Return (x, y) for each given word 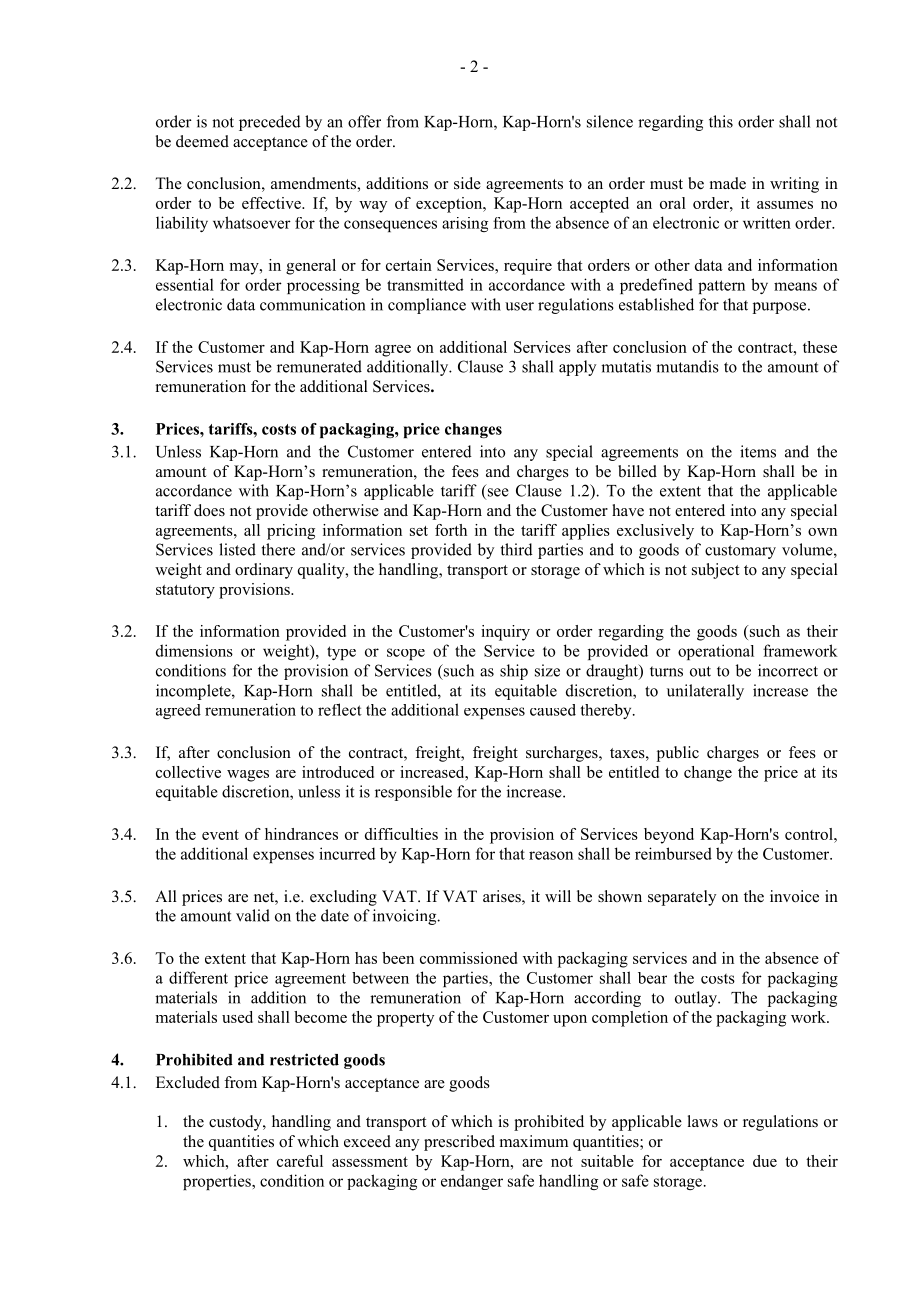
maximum (534, 1141)
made (728, 183)
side (467, 183)
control (810, 834)
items (758, 451)
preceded (270, 123)
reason (551, 855)
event (220, 835)
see (497, 493)
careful (300, 1161)
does (209, 510)
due (765, 1161)
